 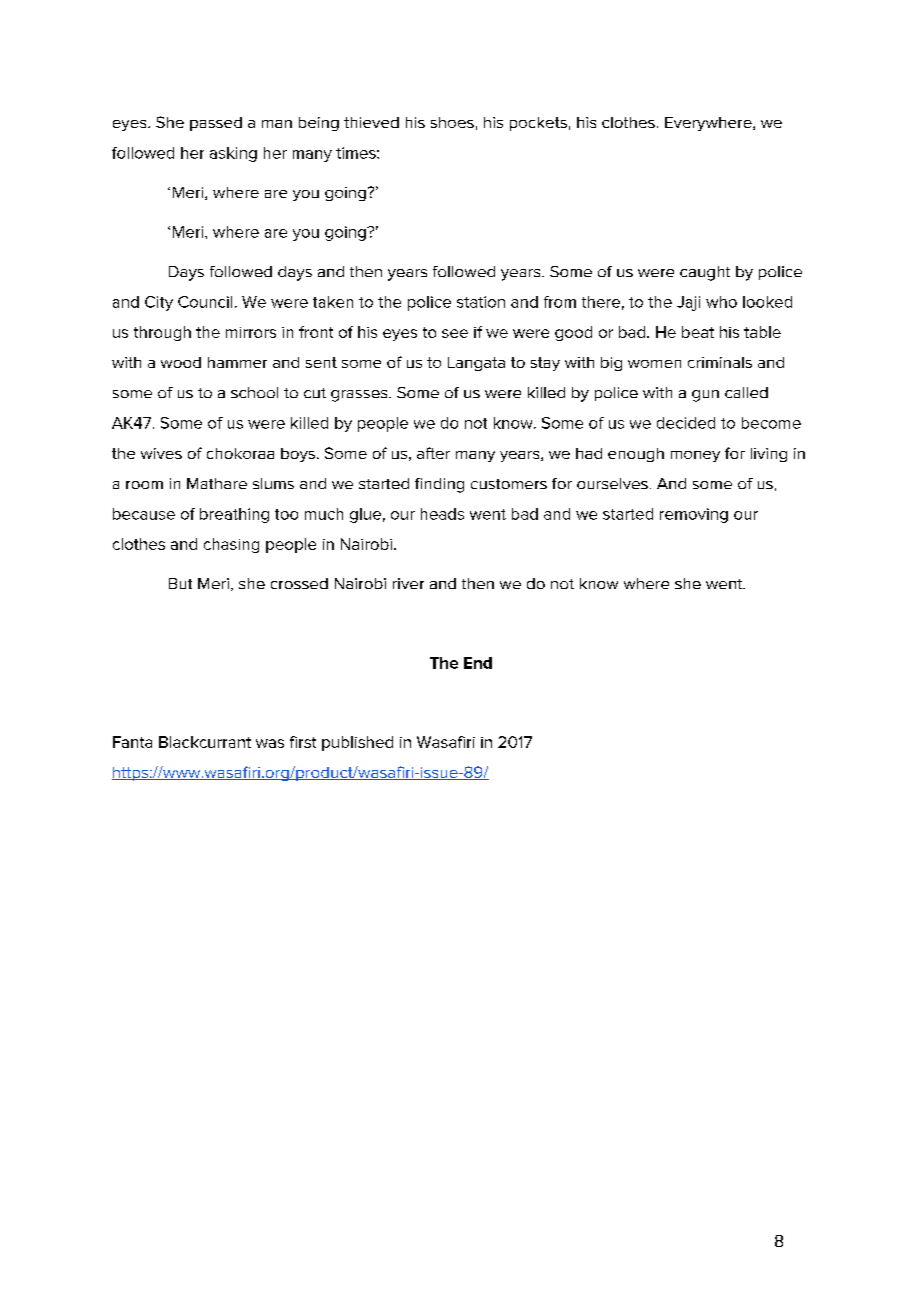 I want to click on passed, so click(x=216, y=124).
